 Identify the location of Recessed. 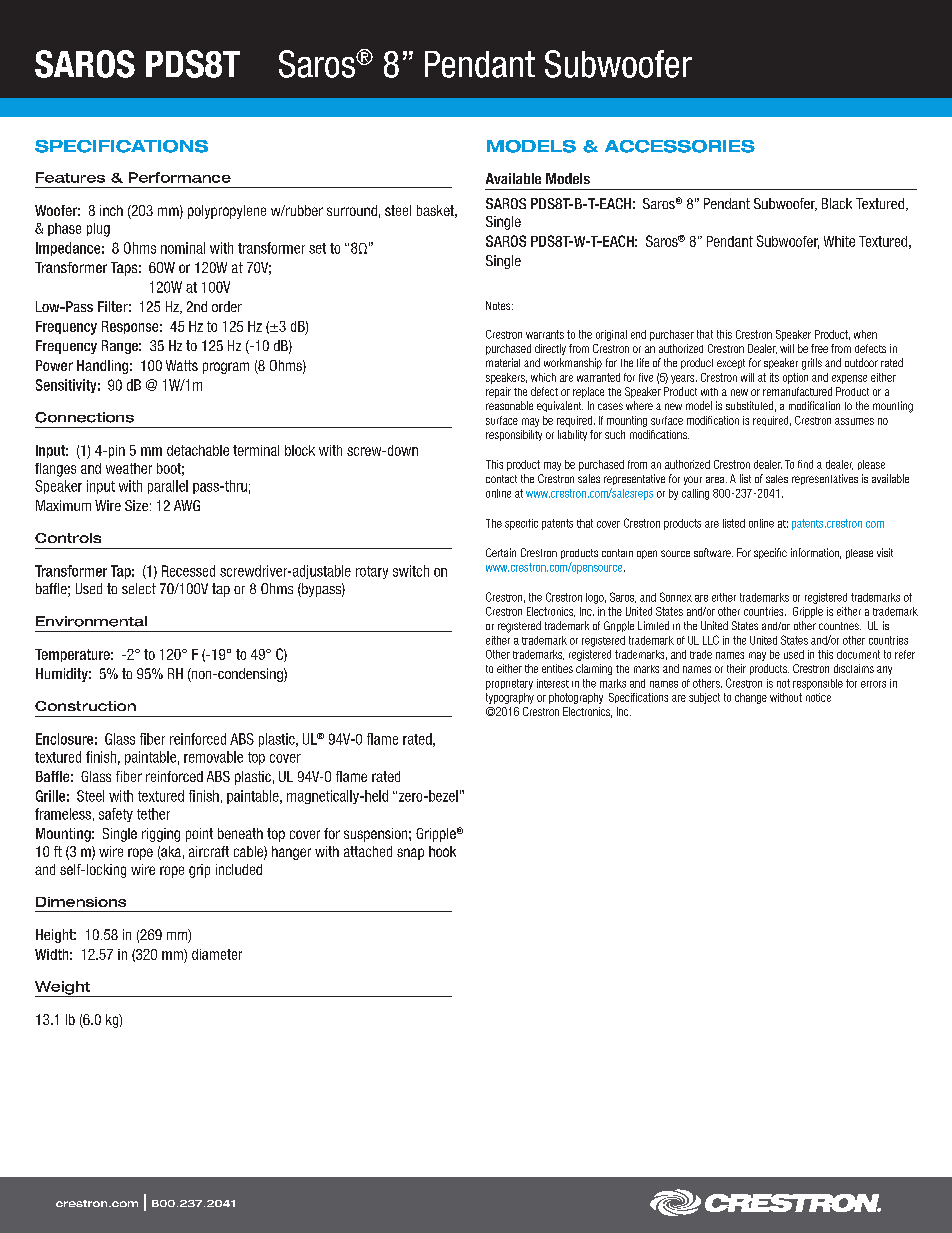
(188, 571).
